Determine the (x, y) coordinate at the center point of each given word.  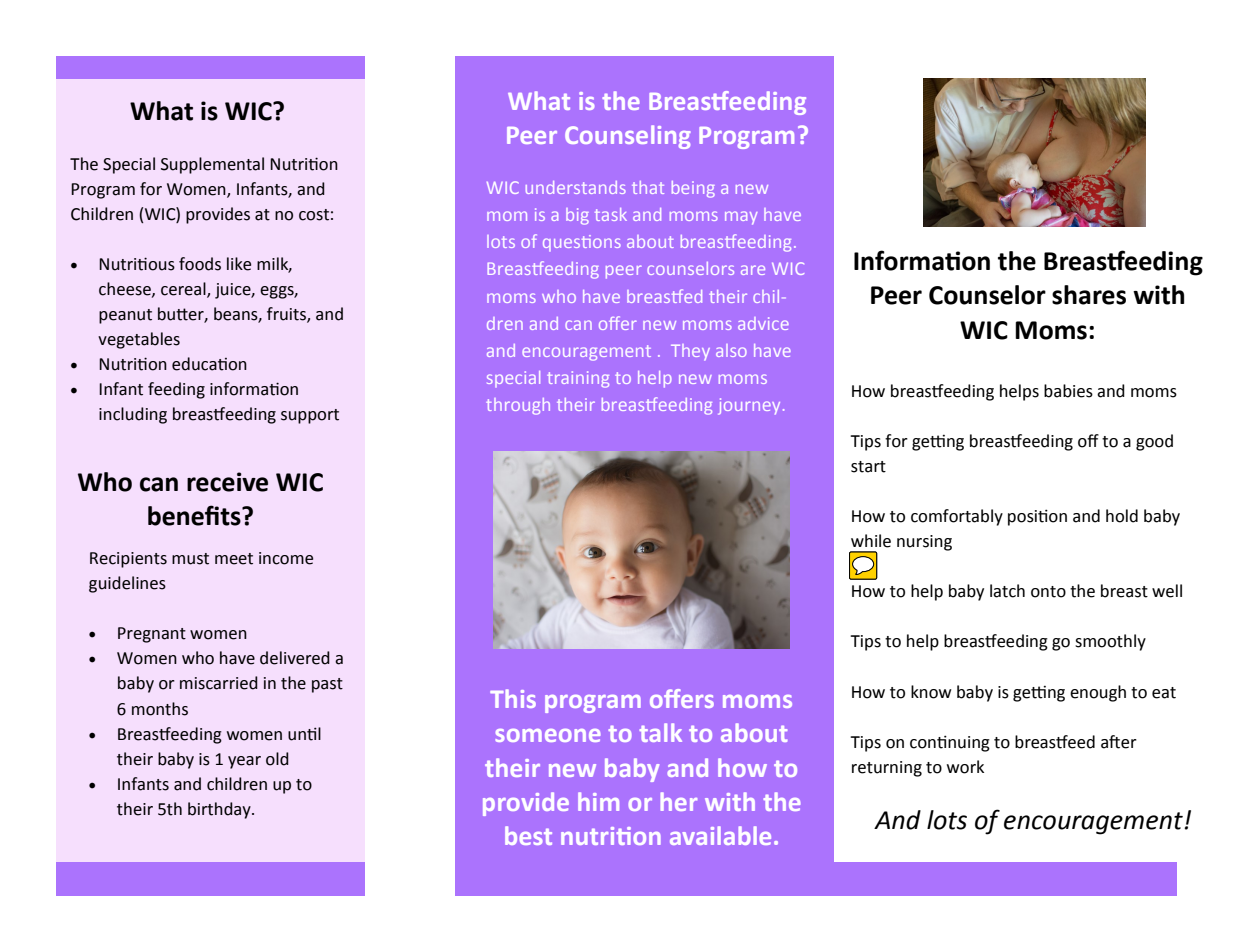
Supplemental (212, 165)
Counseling (628, 137)
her (679, 801)
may (741, 218)
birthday (220, 810)
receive (227, 482)
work (965, 767)
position (1037, 517)
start (868, 467)
